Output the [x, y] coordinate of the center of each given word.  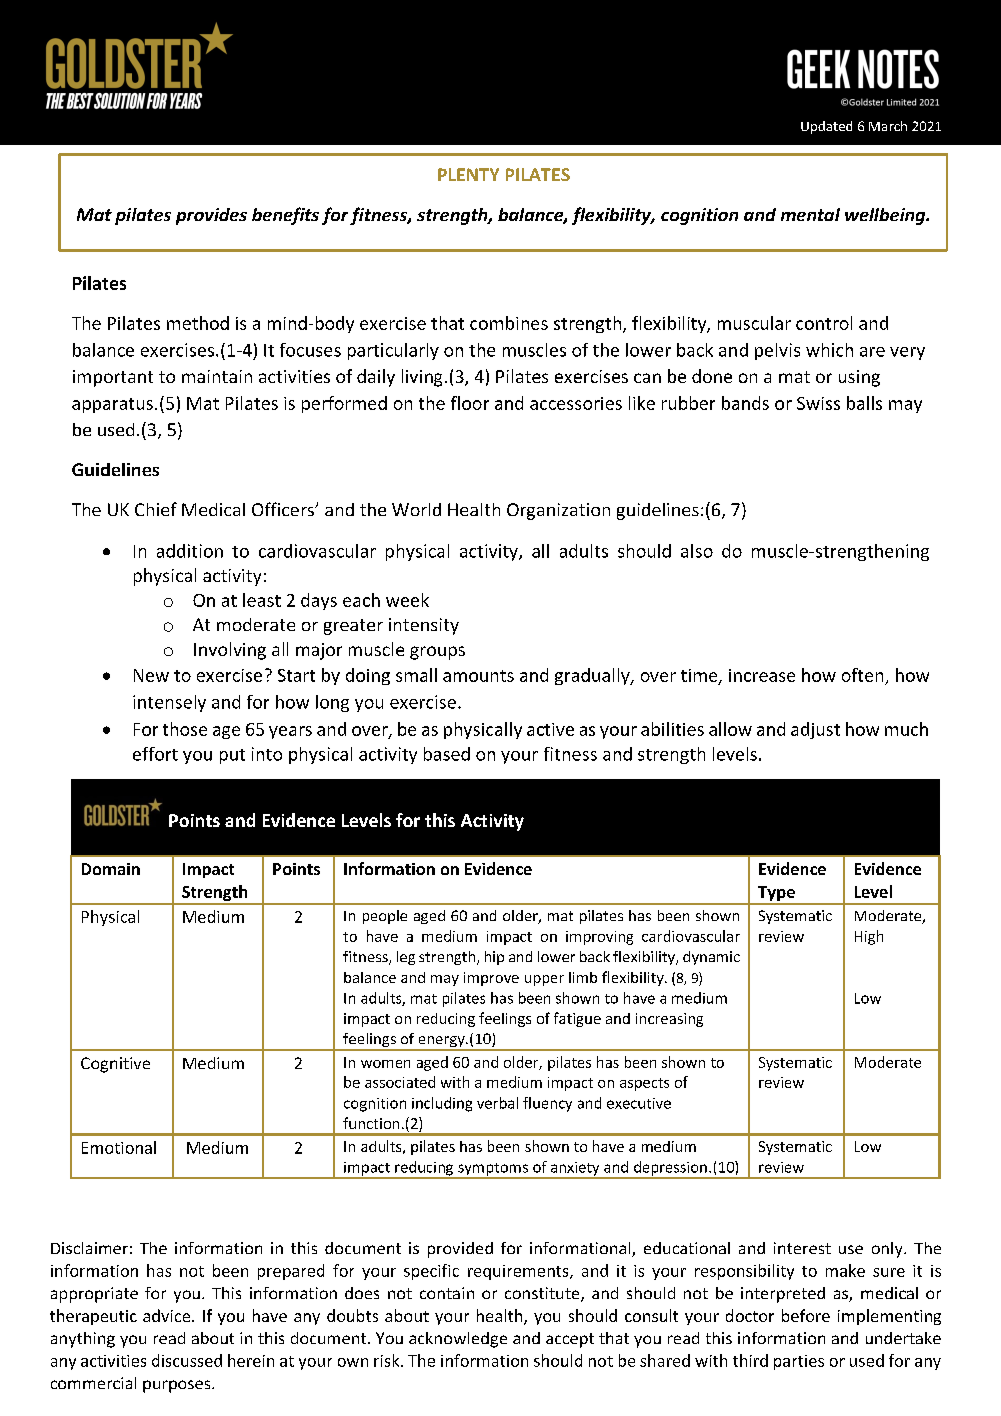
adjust [815, 730]
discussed [187, 1360]
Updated [826, 127]
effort [155, 754]
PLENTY [468, 174]
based [447, 754]
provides [211, 216]
